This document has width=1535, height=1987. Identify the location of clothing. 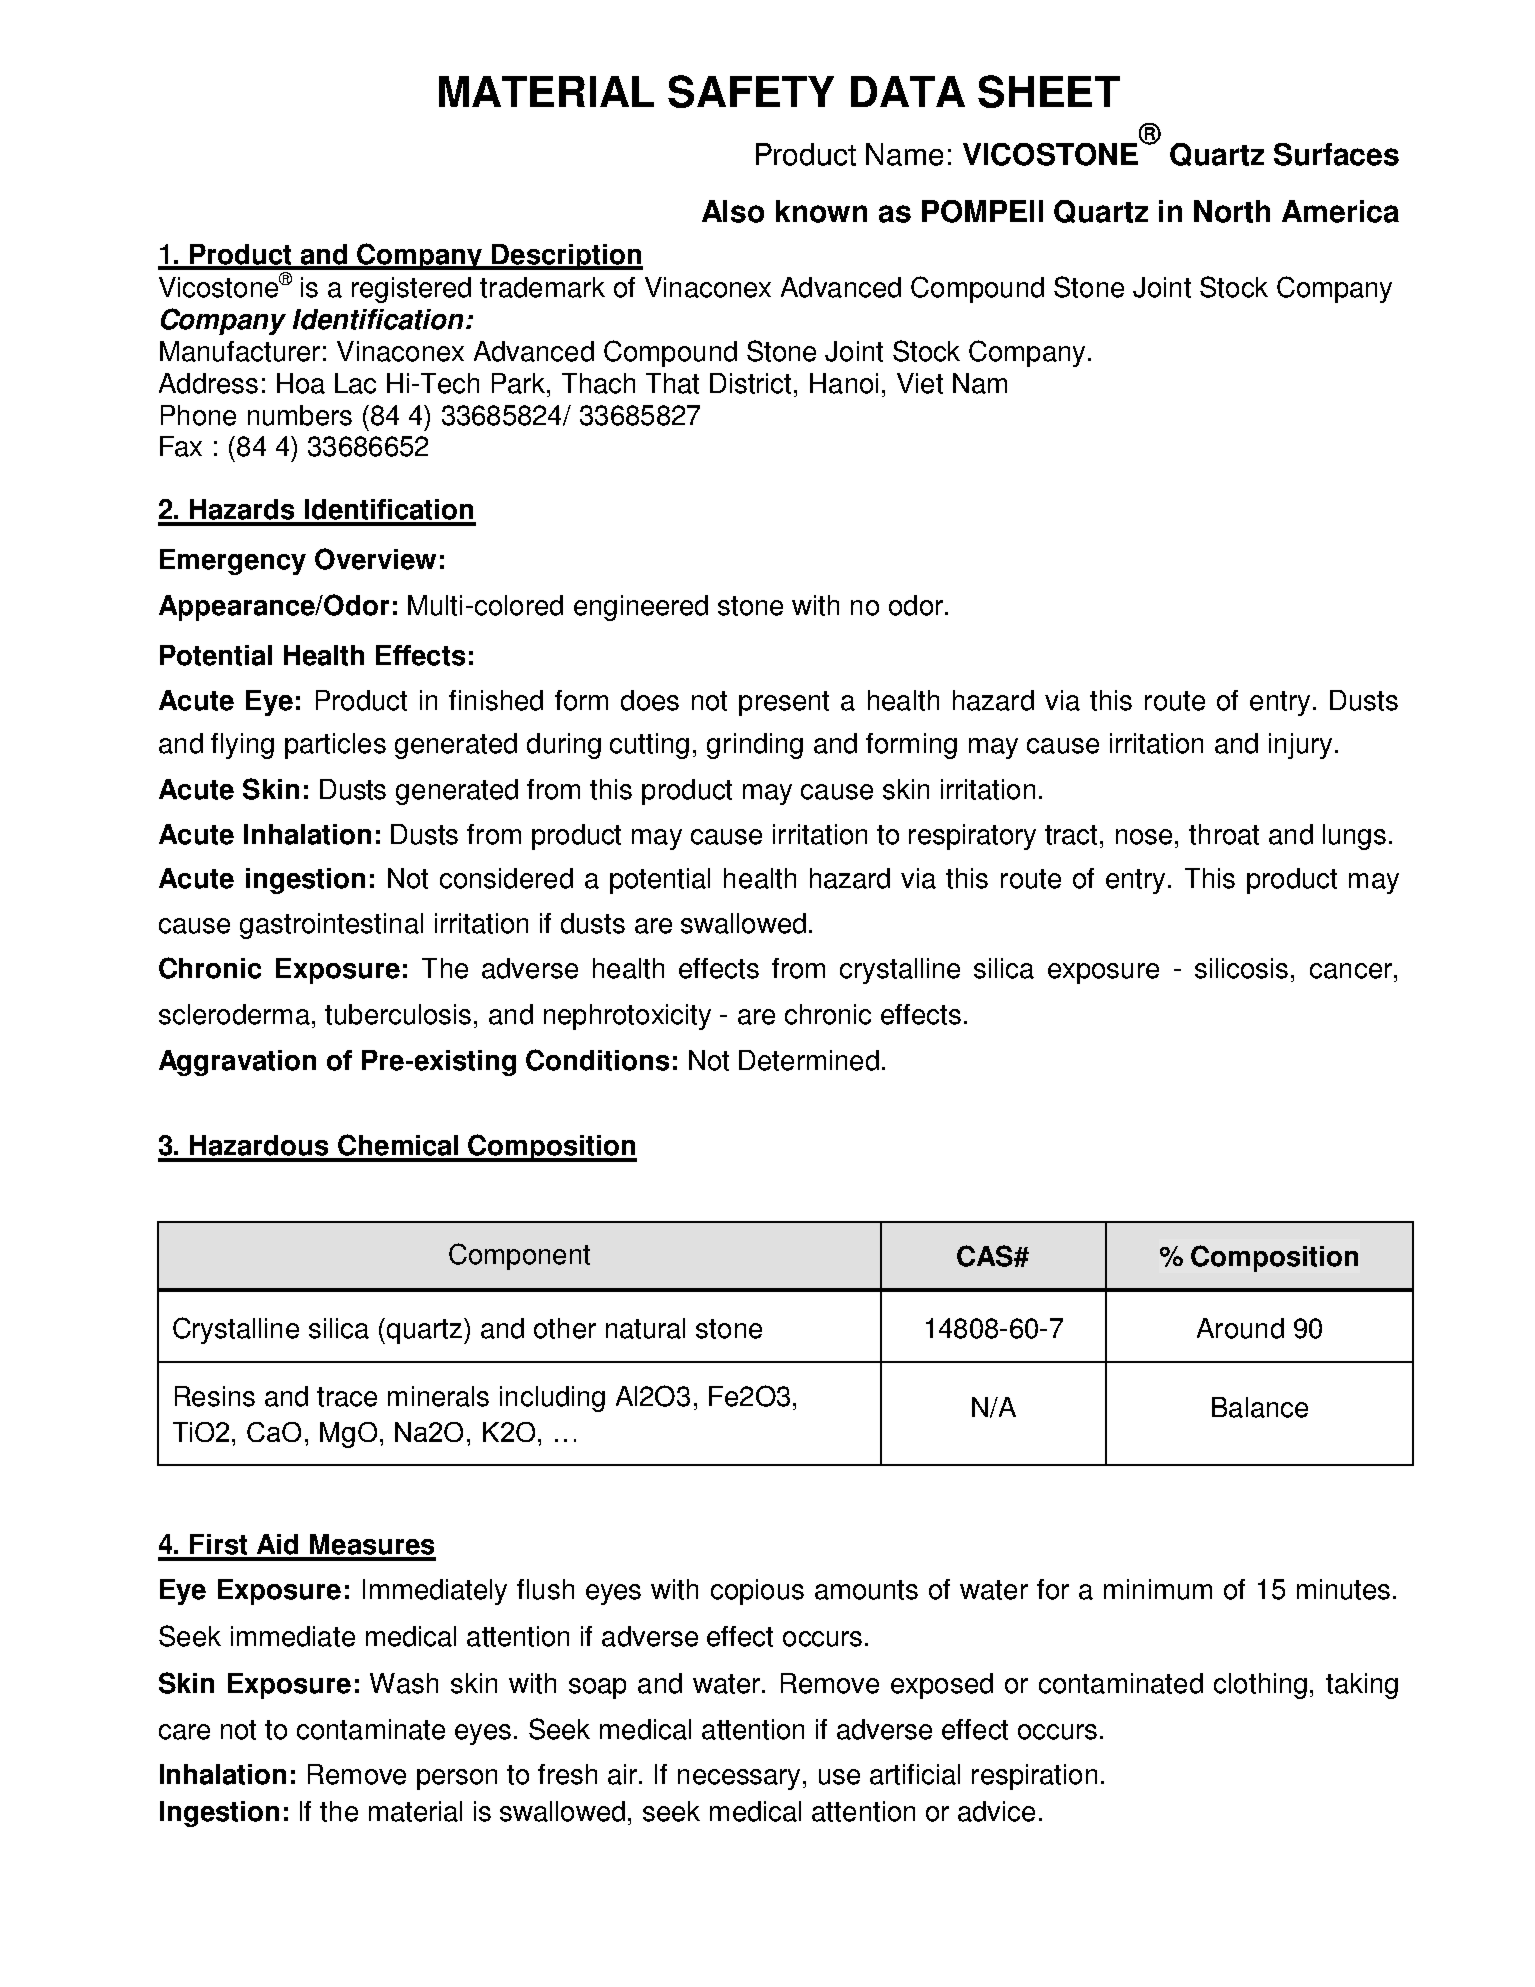
(1260, 1686).
